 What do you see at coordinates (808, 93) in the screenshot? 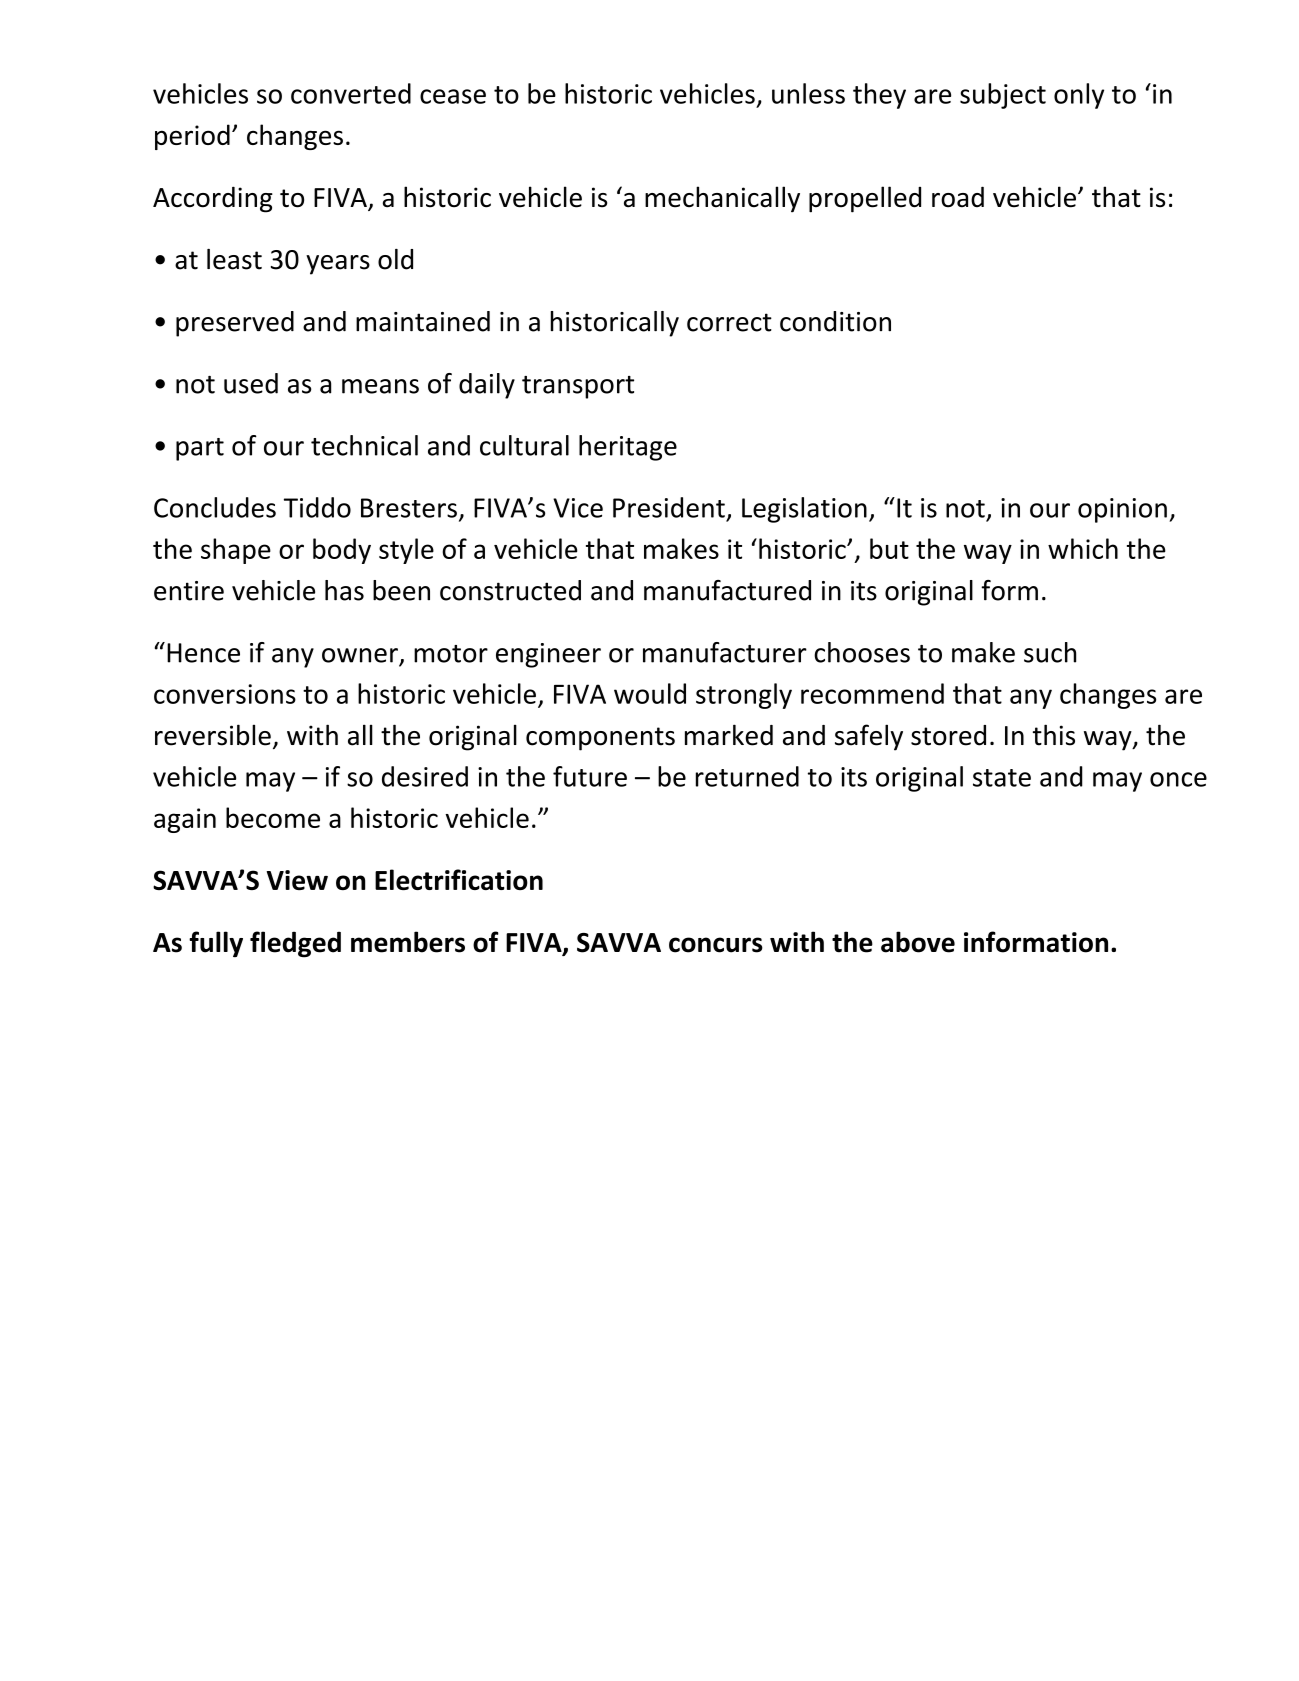
I see `unless` at bounding box center [808, 93].
